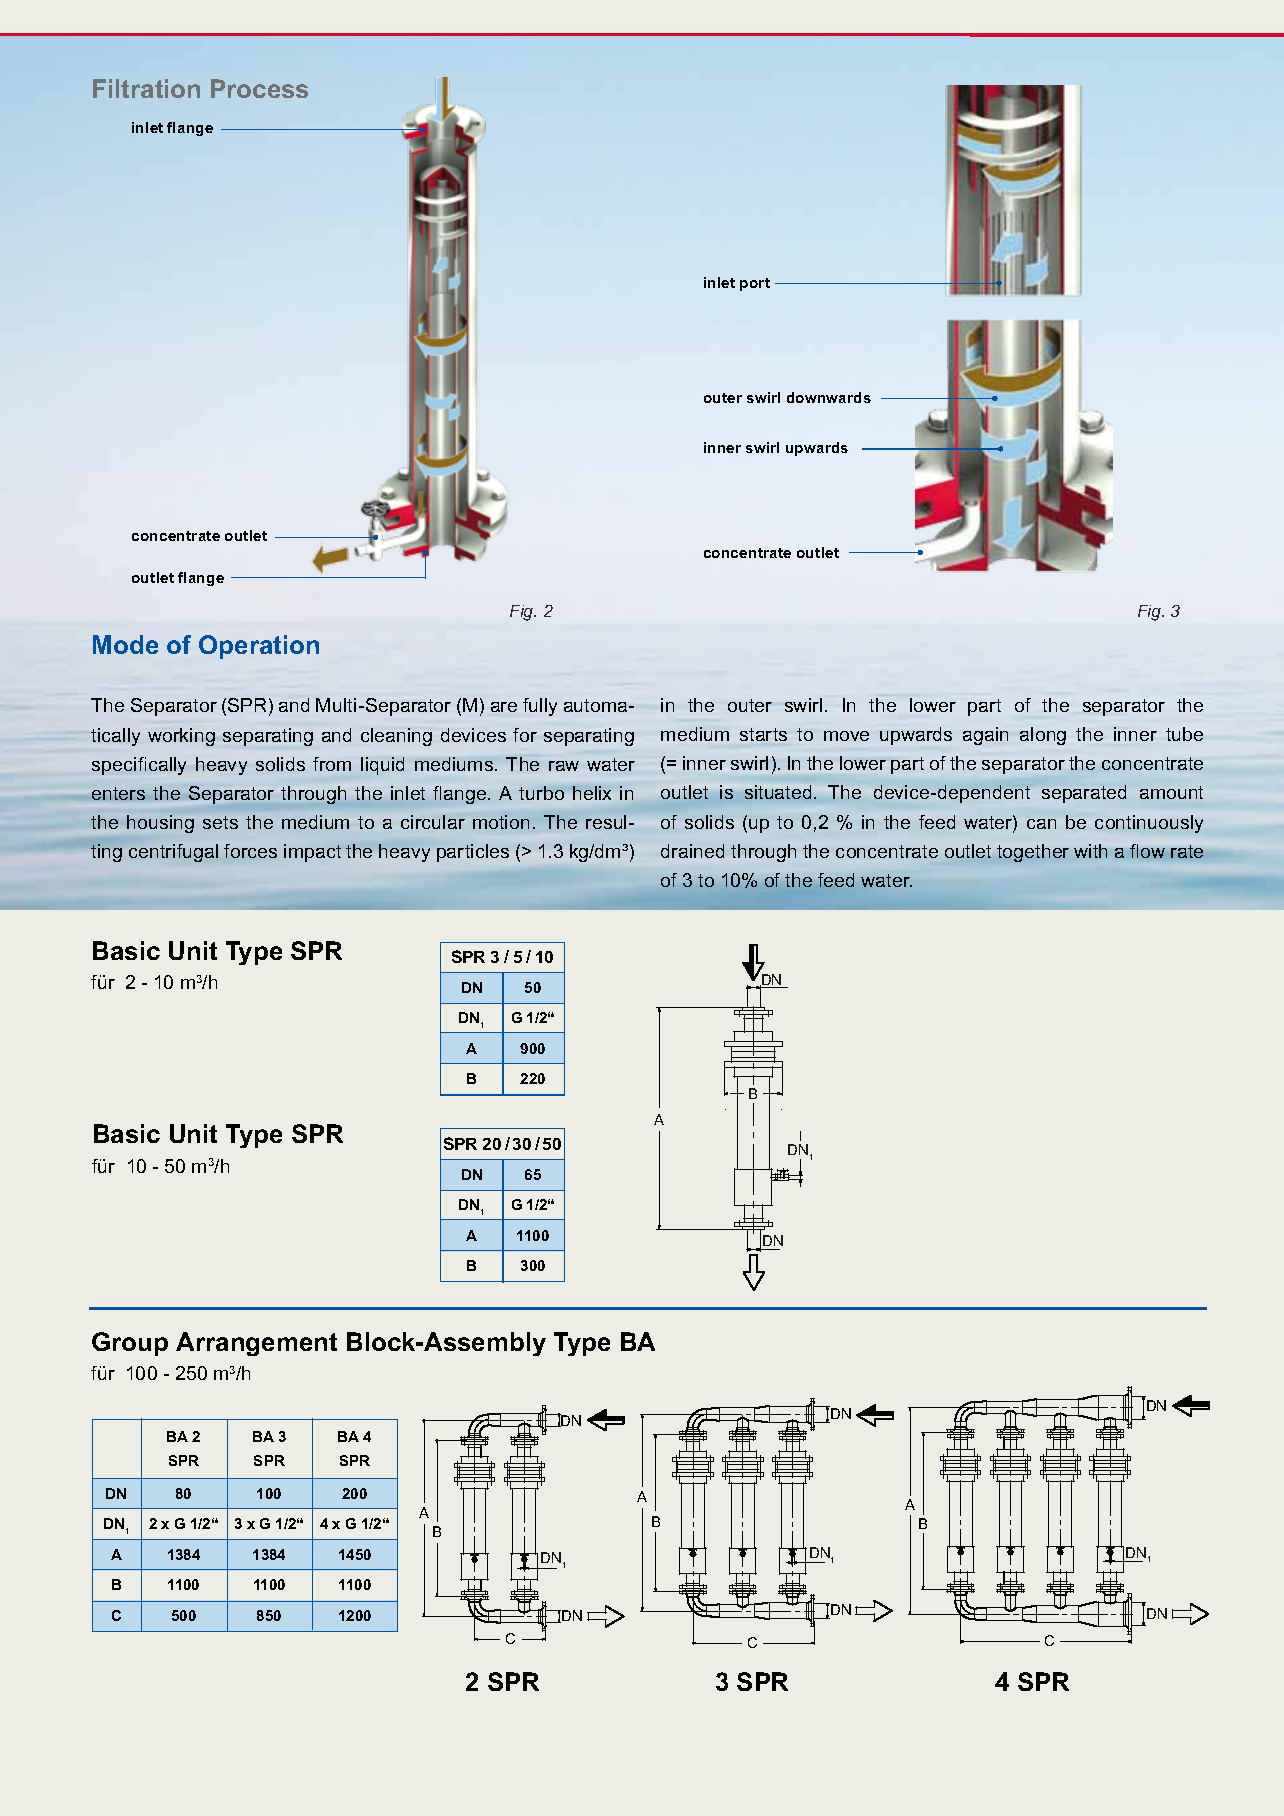 The height and width of the document is (1816, 1284). I want to click on Operation, so click(259, 647).
